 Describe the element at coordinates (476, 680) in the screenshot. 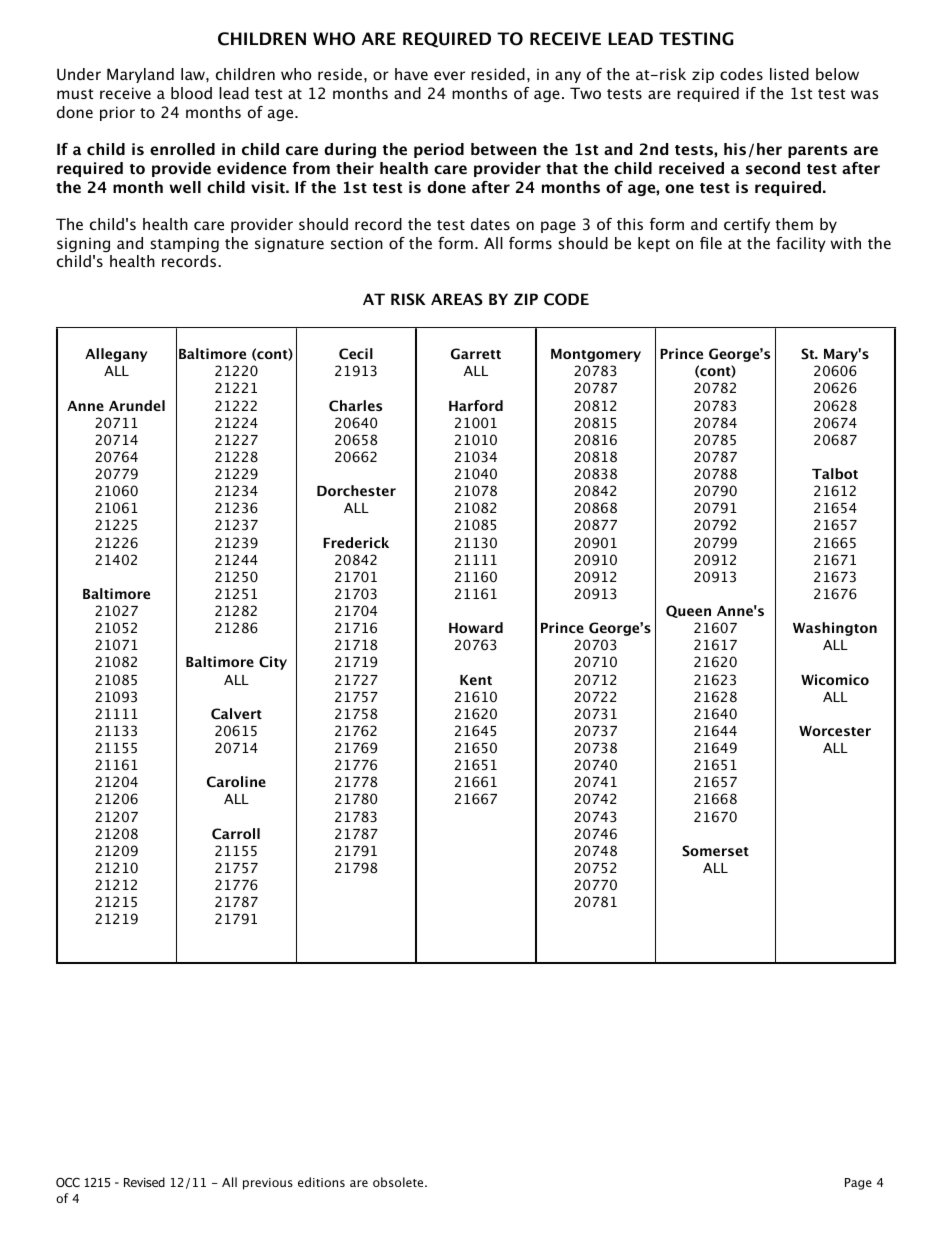

I see `Kent` at that location.
